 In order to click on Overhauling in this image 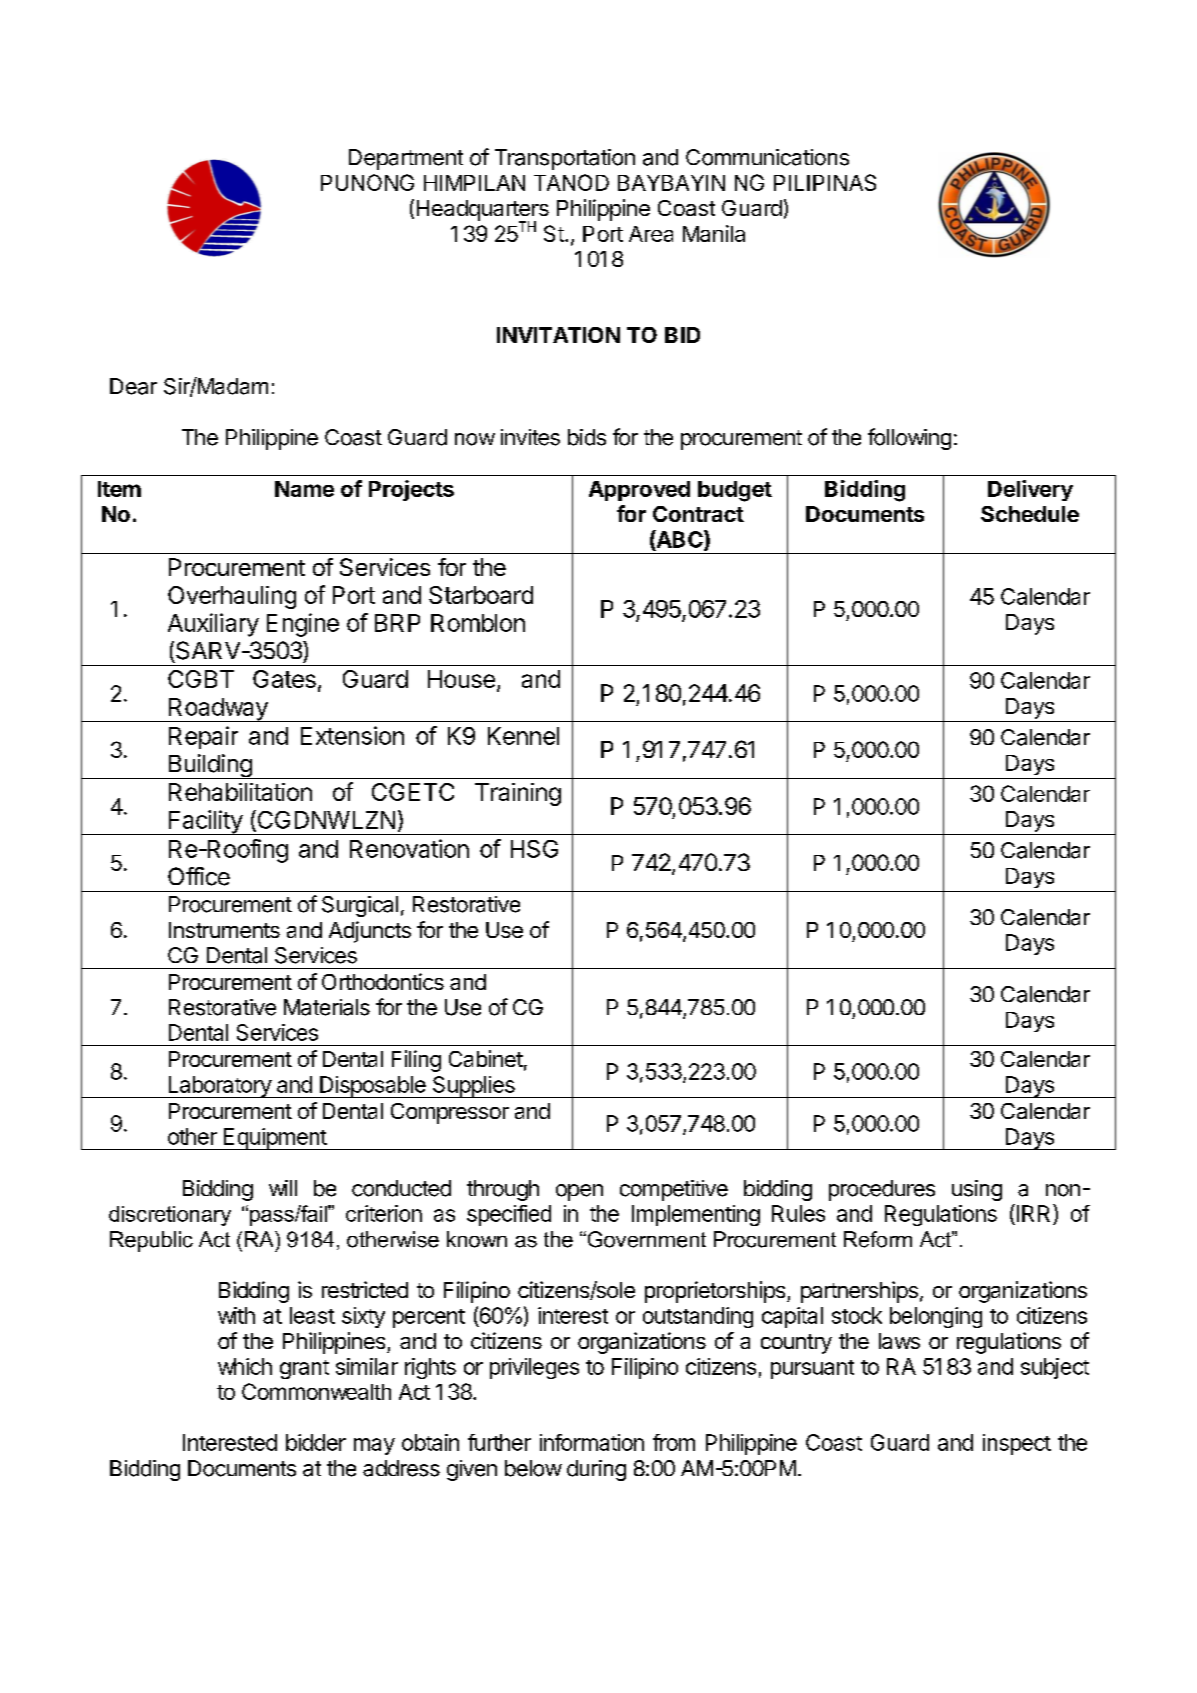, I will do `click(232, 597)`.
